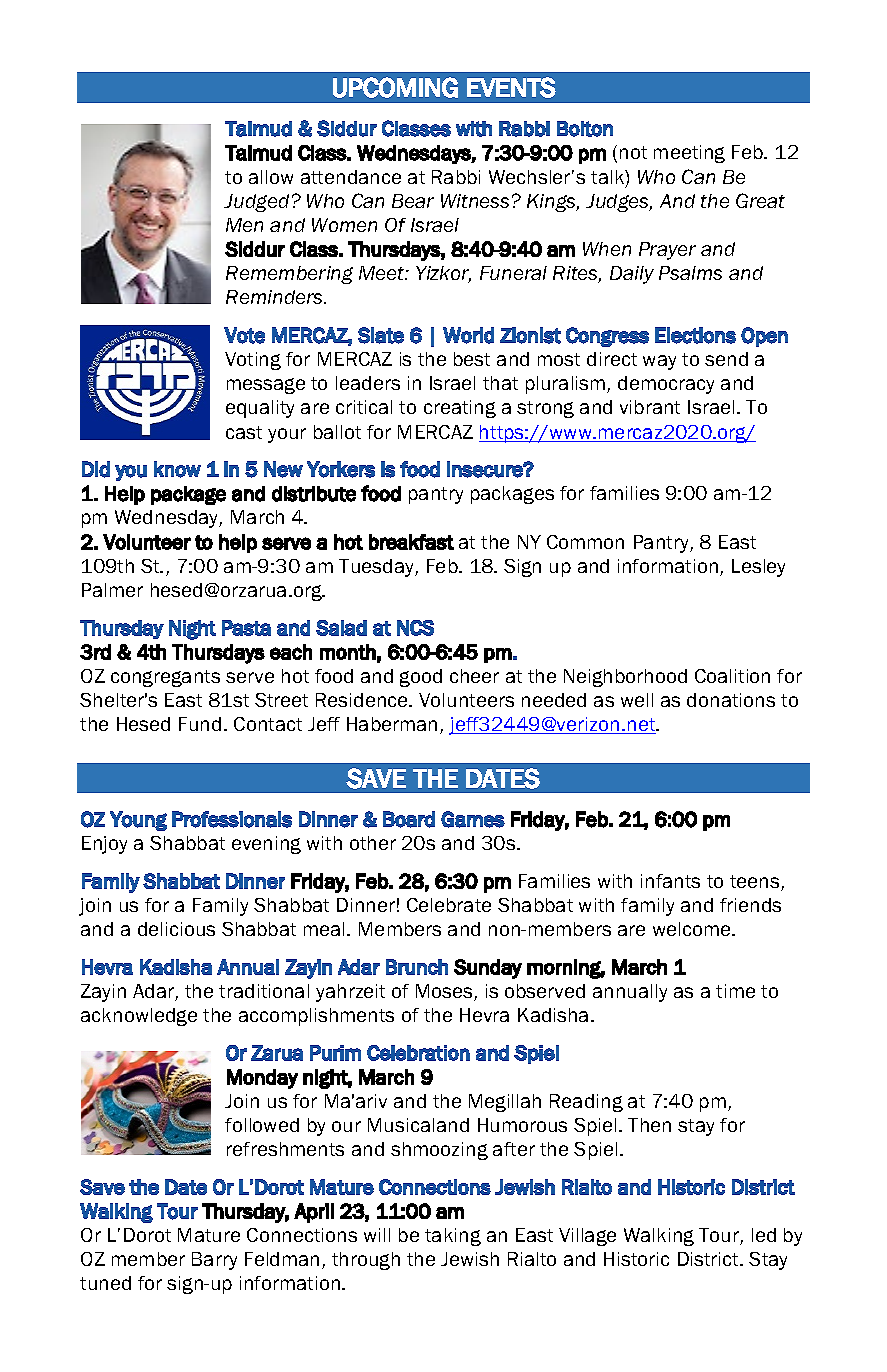  Describe the element at coordinates (421, 678) in the screenshot. I see `good` at that location.
